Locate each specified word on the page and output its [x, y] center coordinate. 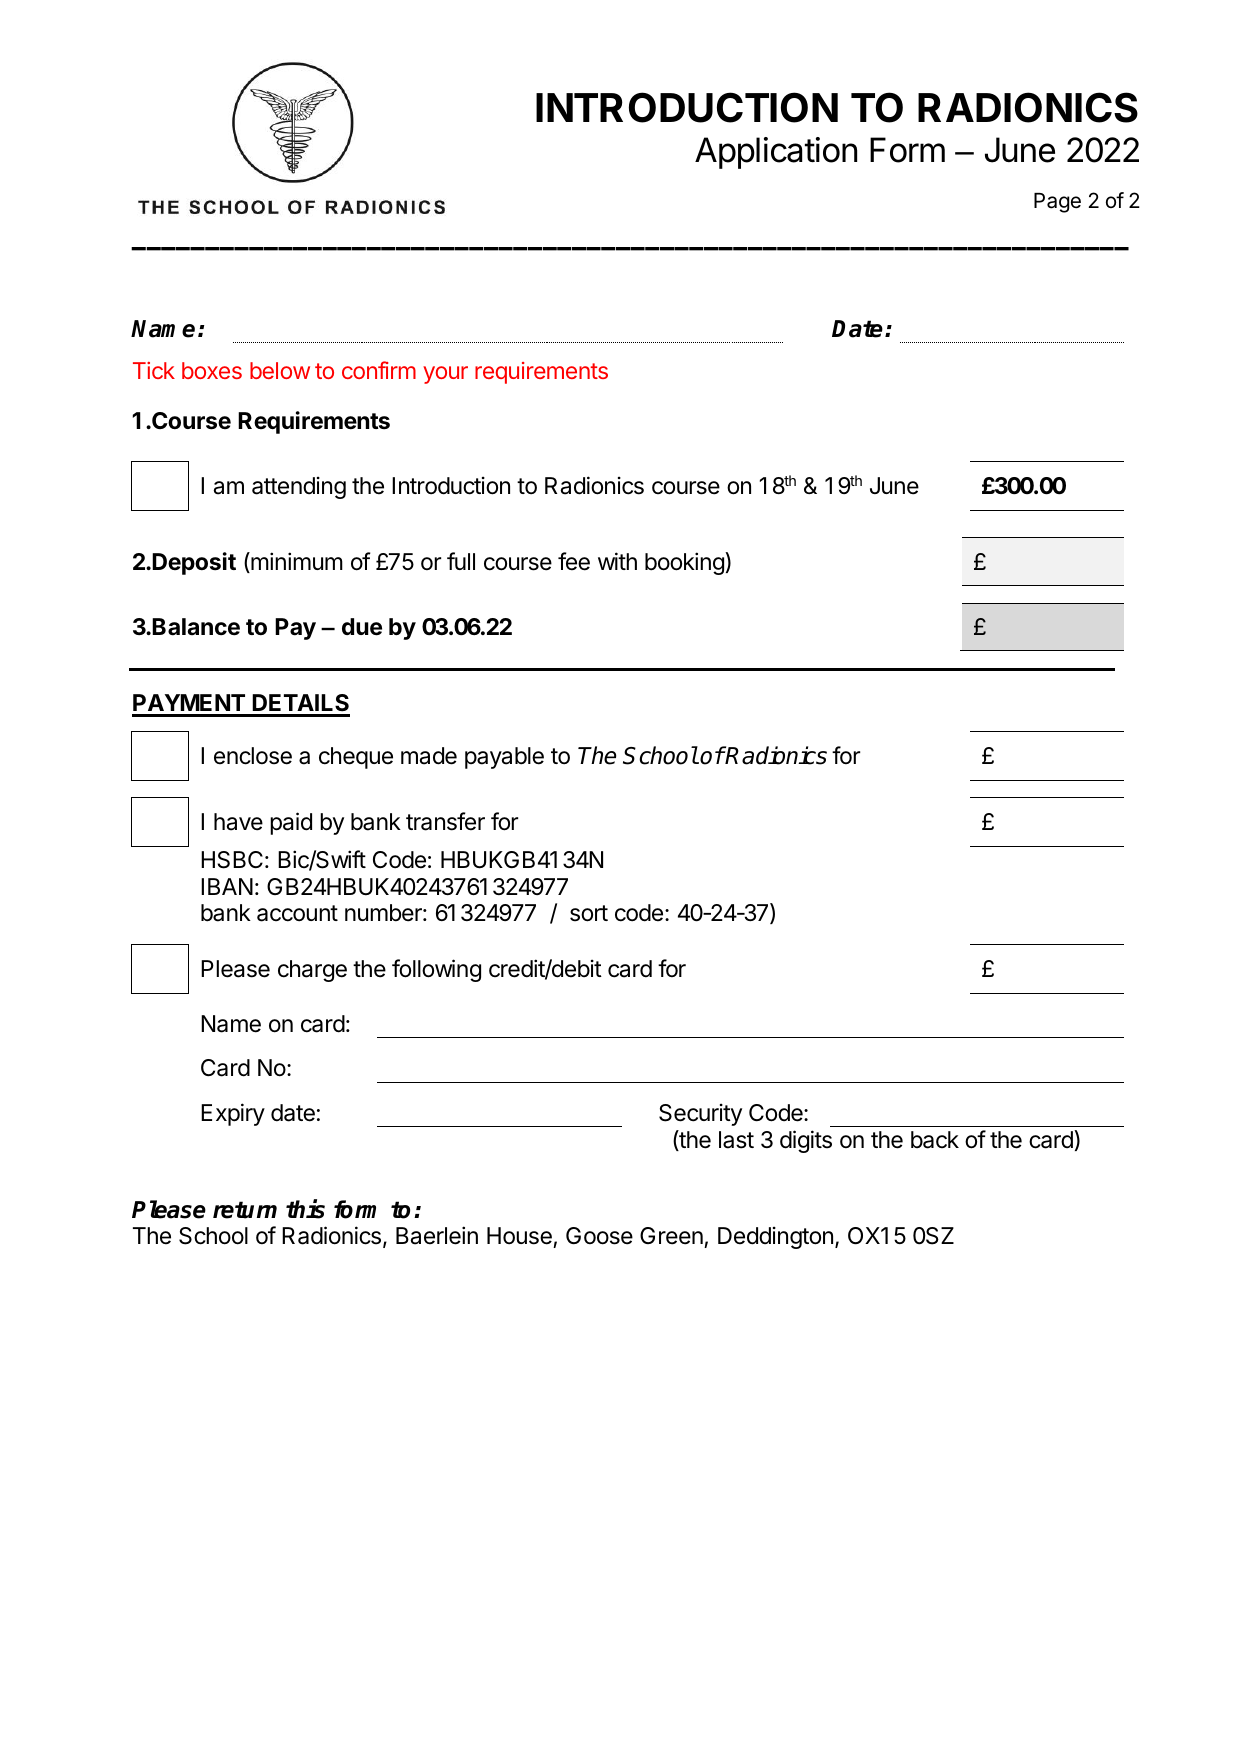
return [245, 1210]
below [280, 370]
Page [1057, 203]
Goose [599, 1236]
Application [776, 153]
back [935, 1140]
